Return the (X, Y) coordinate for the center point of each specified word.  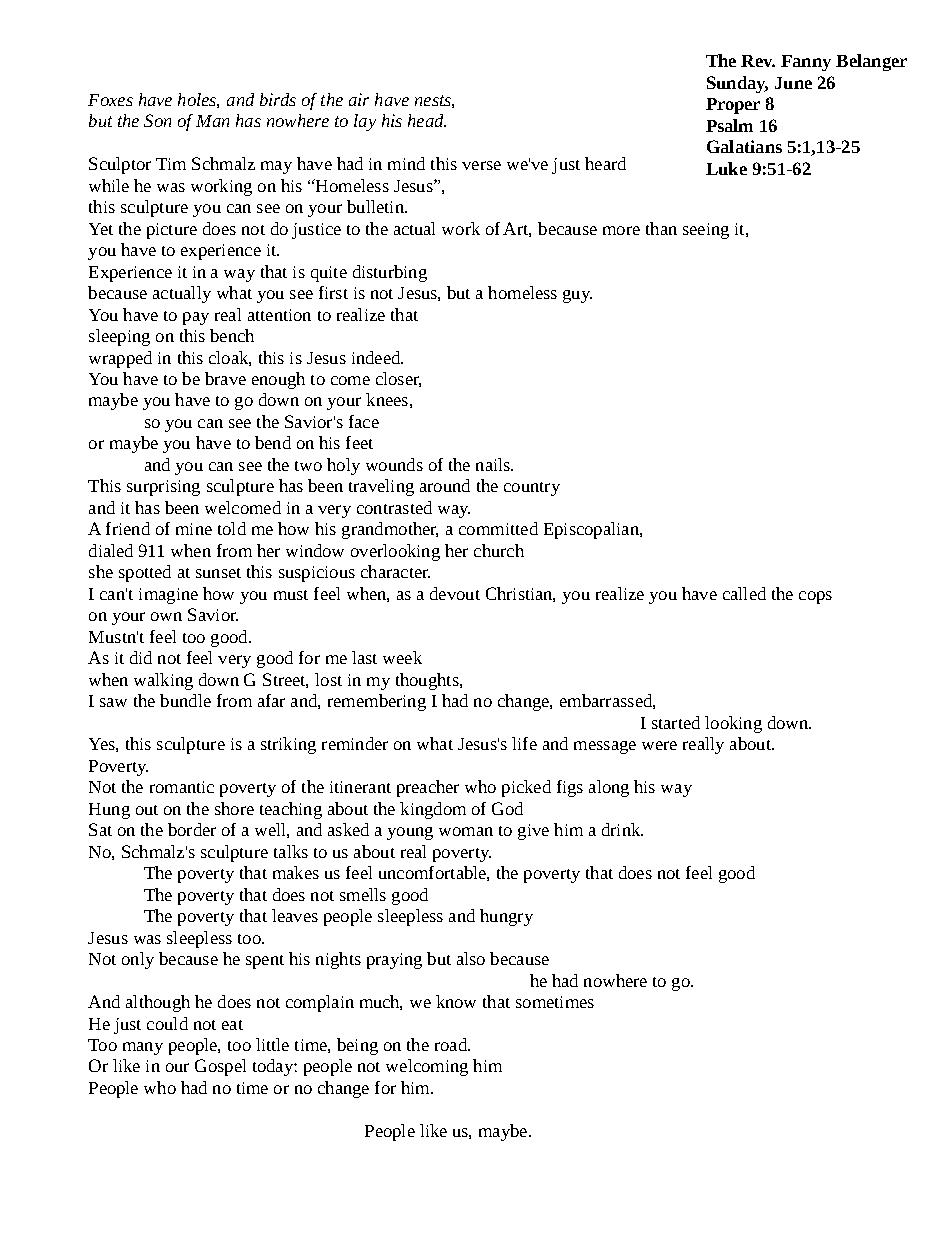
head (427, 120)
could (167, 1023)
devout (455, 593)
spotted (145, 573)
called (744, 593)
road (452, 1044)
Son (157, 120)
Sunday (737, 84)
